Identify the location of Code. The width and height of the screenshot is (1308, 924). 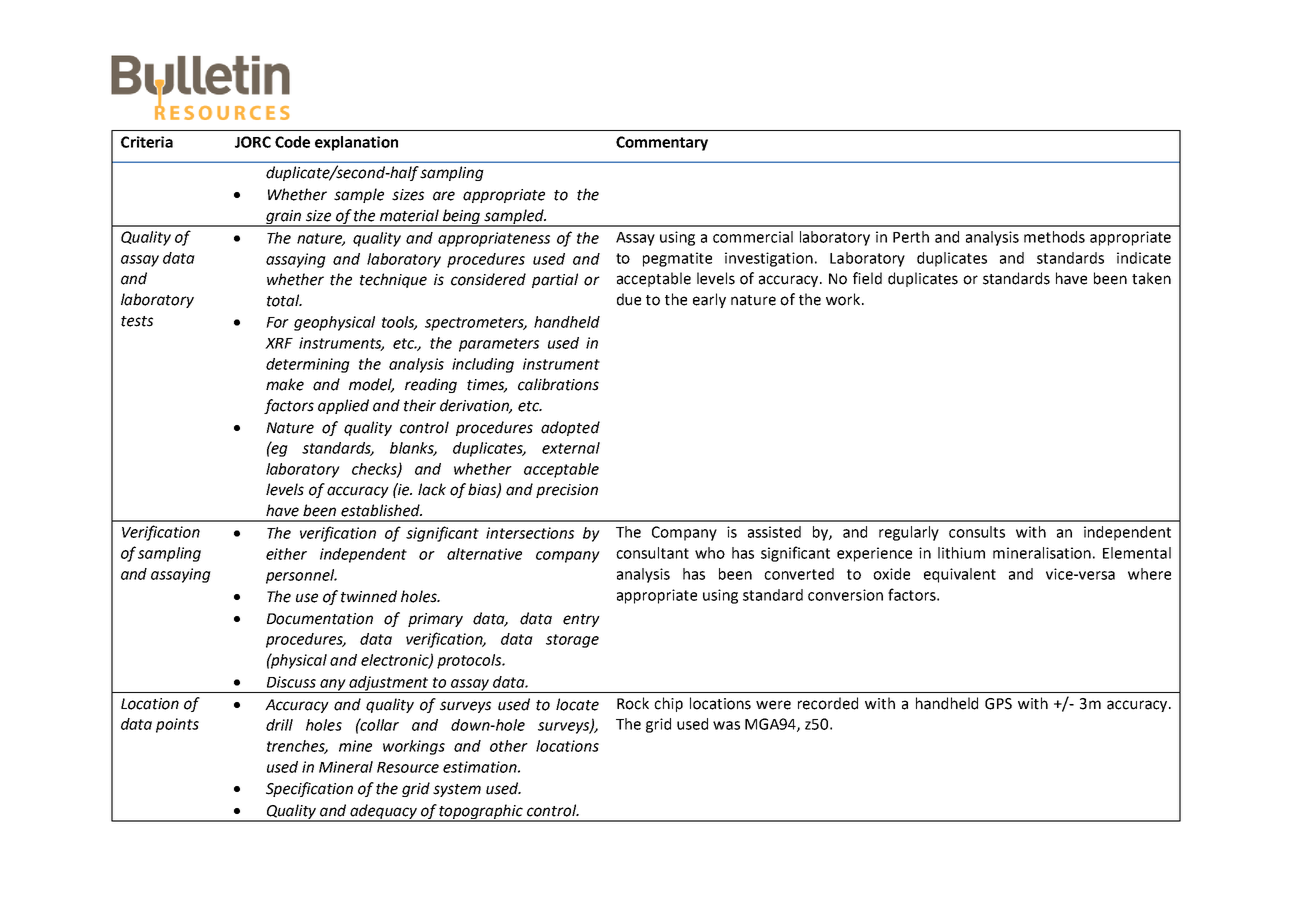
(292, 142).
